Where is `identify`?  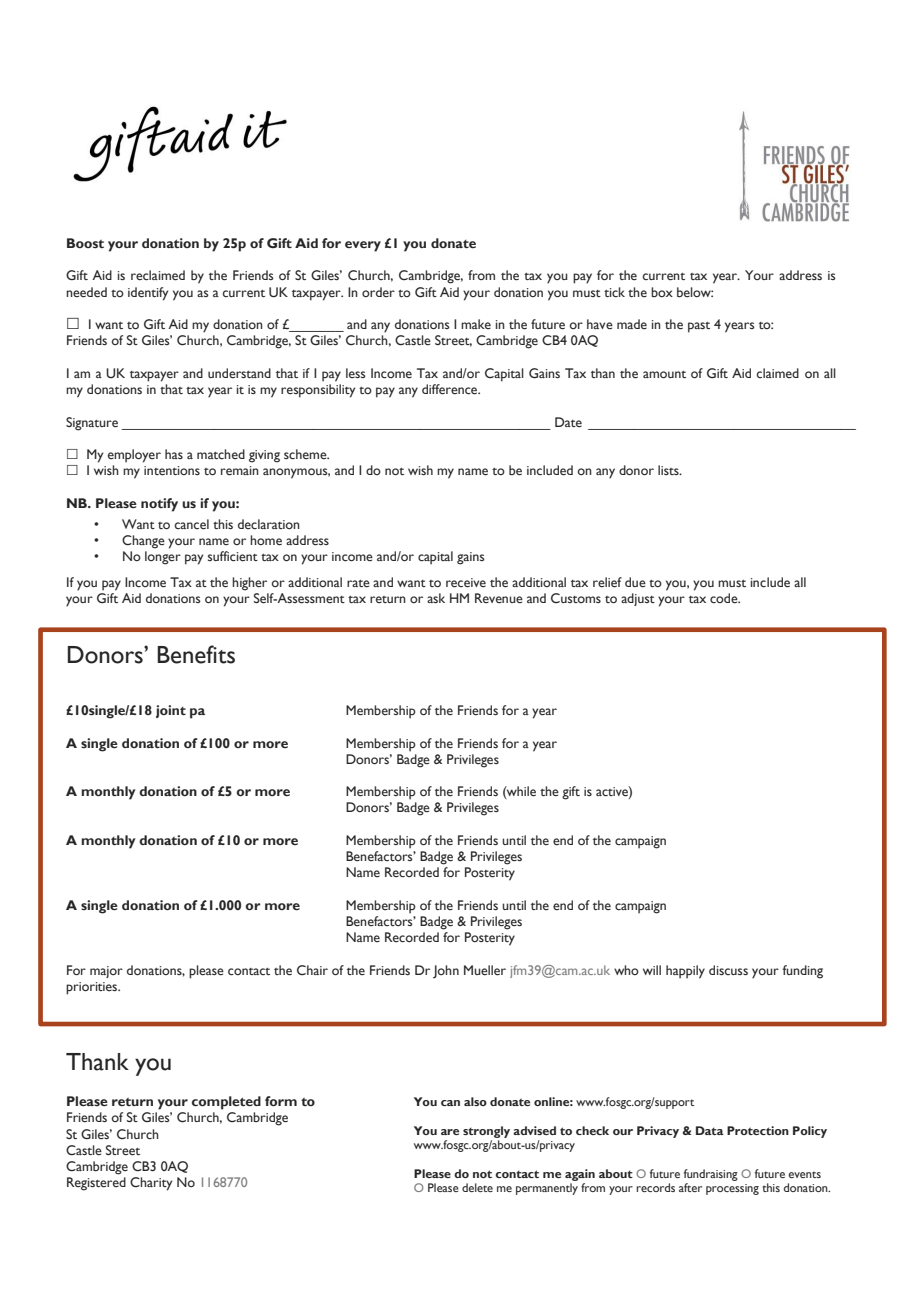
identify is located at coordinates (148, 294).
